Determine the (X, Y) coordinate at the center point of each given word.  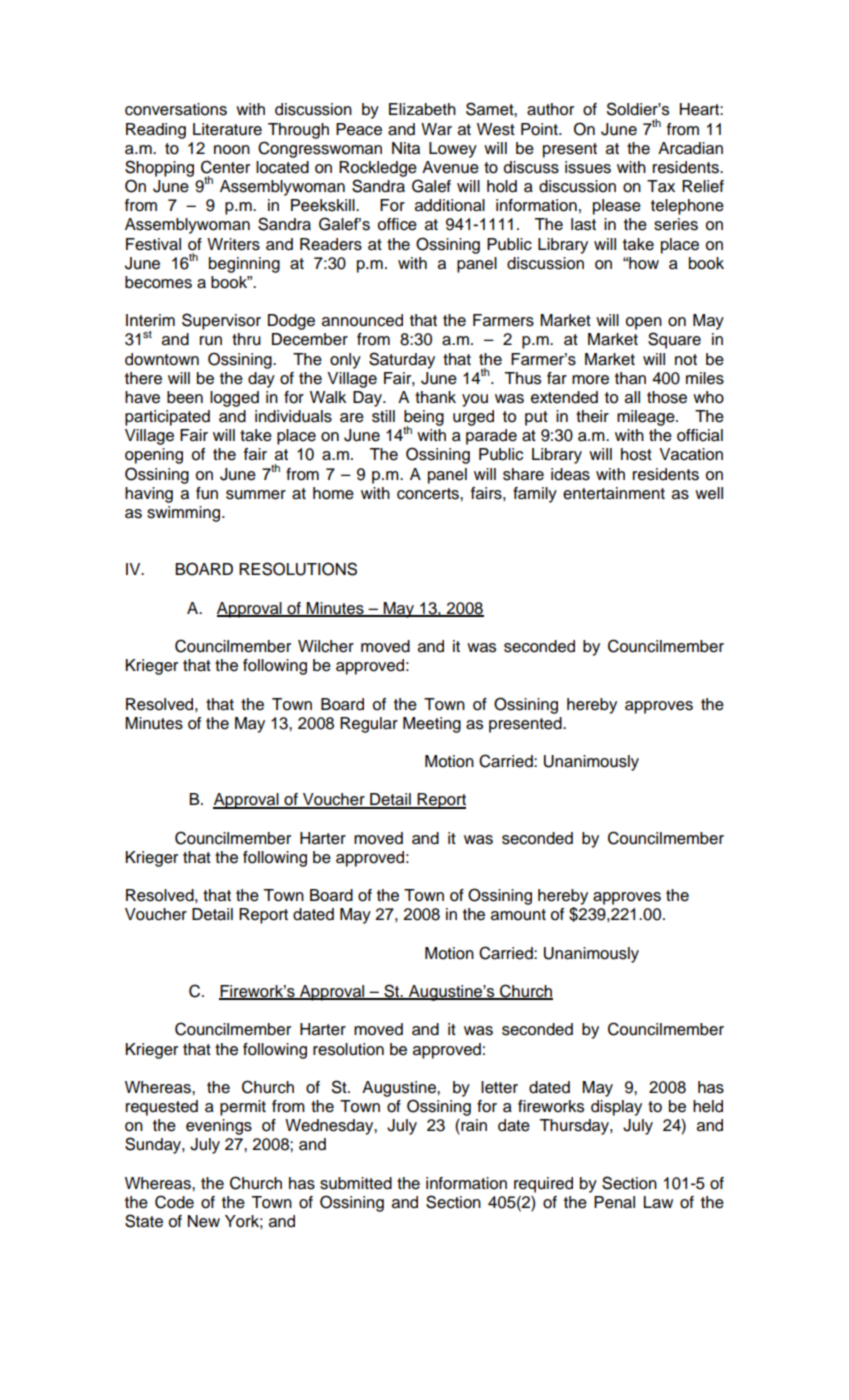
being (424, 419)
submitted (356, 1183)
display (616, 1108)
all (632, 397)
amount (518, 915)
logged (234, 399)
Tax (661, 186)
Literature (227, 129)
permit (243, 1108)
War (436, 129)
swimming (185, 514)
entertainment (614, 493)
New (204, 1221)
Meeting (432, 725)
